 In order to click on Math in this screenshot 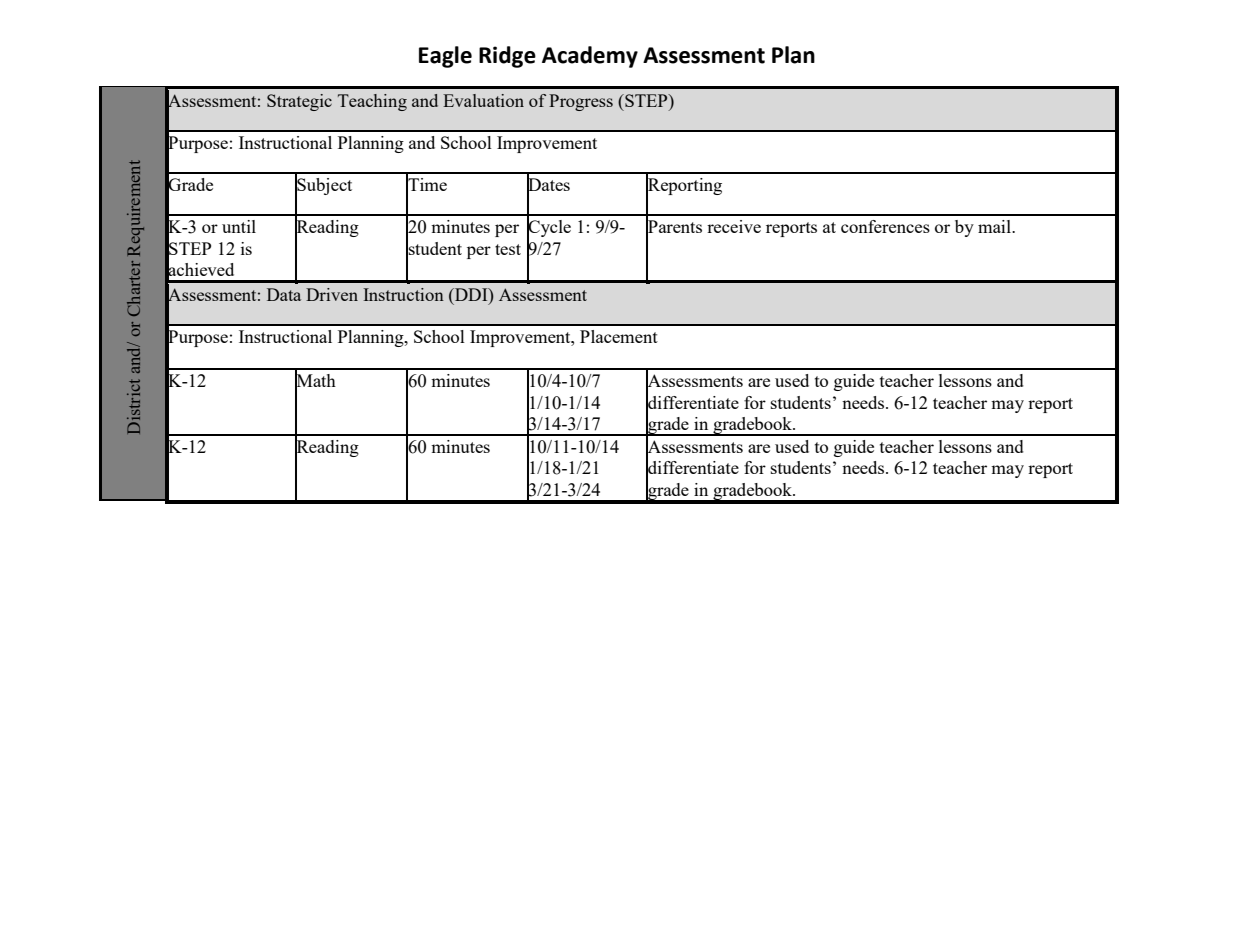, I will do `click(315, 381)`.
